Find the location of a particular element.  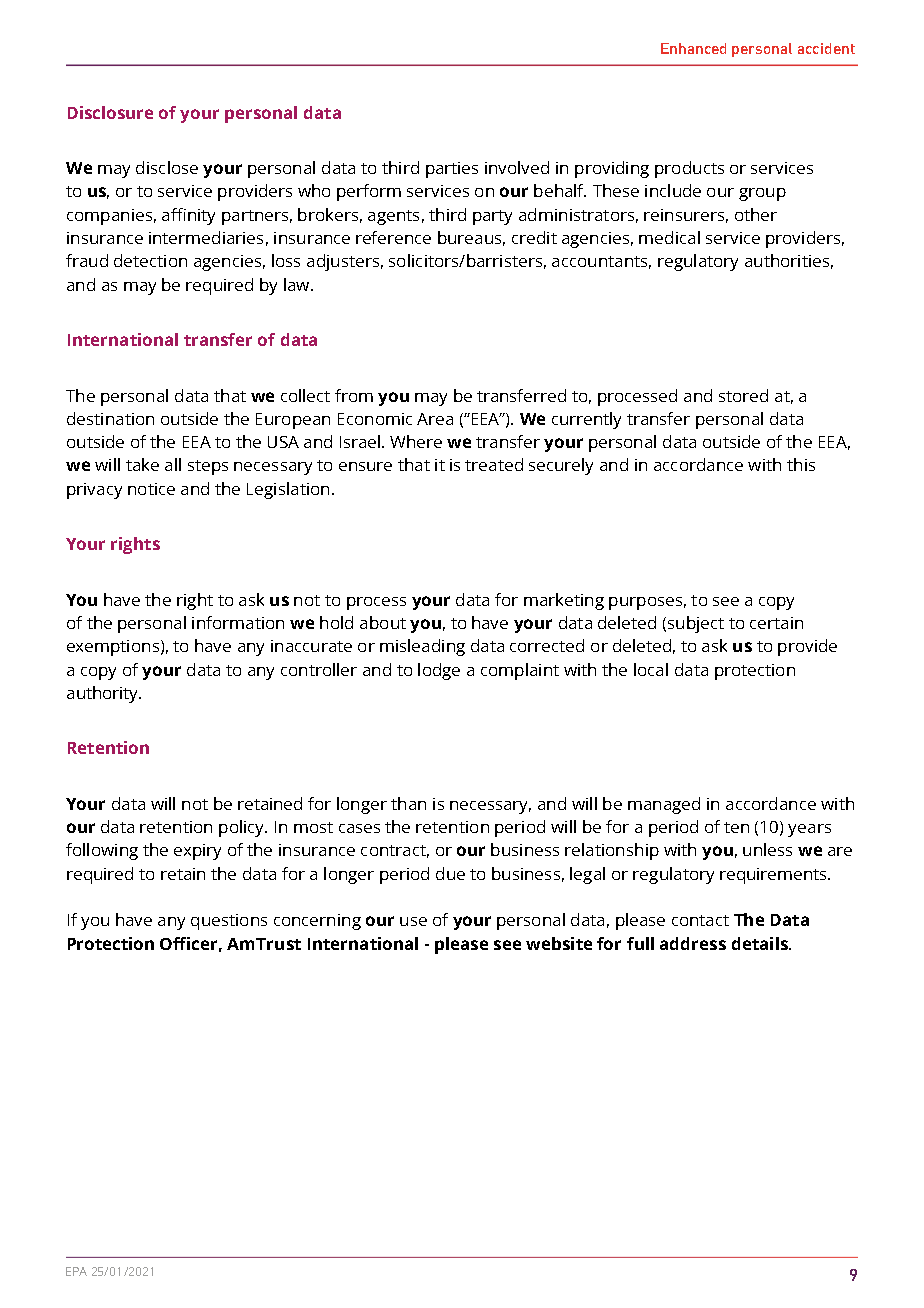

Disclosure is located at coordinates (110, 112).
